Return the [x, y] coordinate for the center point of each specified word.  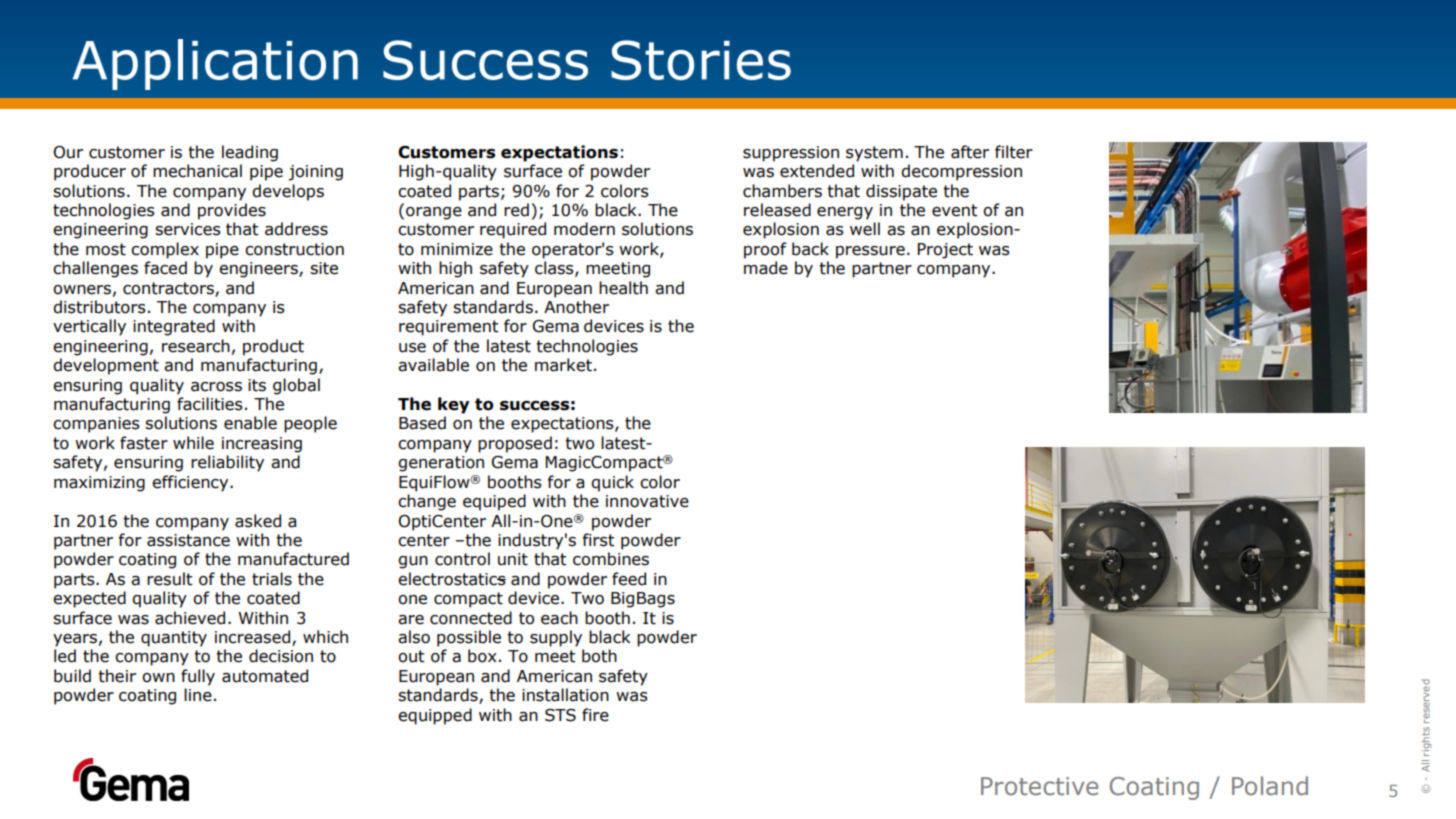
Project [945, 251]
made [766, 268]
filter [1014, 152]
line [198, 695]
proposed [515, 444]
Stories [701, 60]
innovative [647, 501]
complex [165, 250]
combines [611, 559]
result [170, 579]
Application [215, 64]
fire [595, 715]
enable [250, 423]
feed [629, 579]
